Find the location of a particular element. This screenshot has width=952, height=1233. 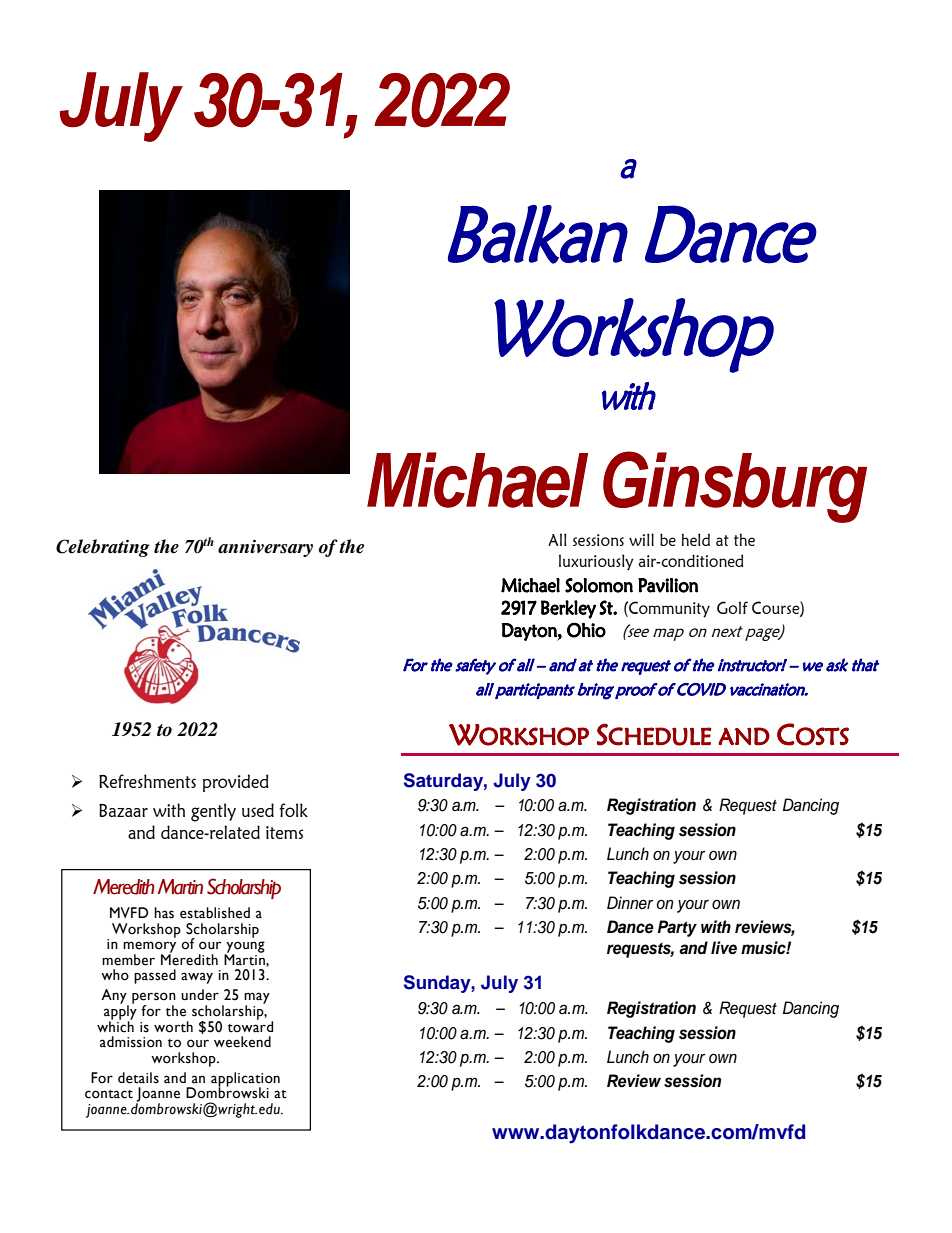

will is located at coordinates (641, 539).
